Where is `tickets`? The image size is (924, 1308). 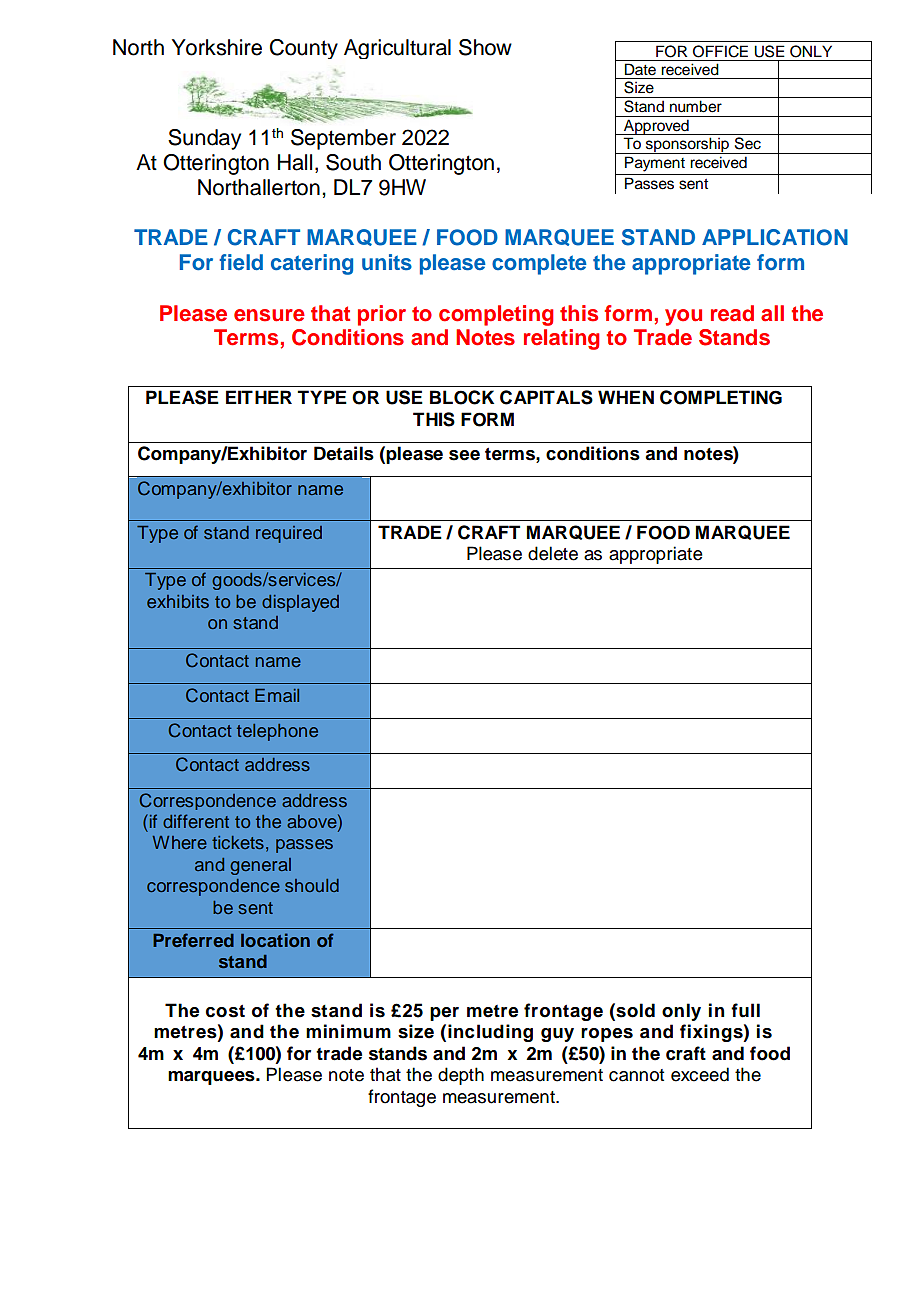 tickets is located at coordinates (238, 842).
